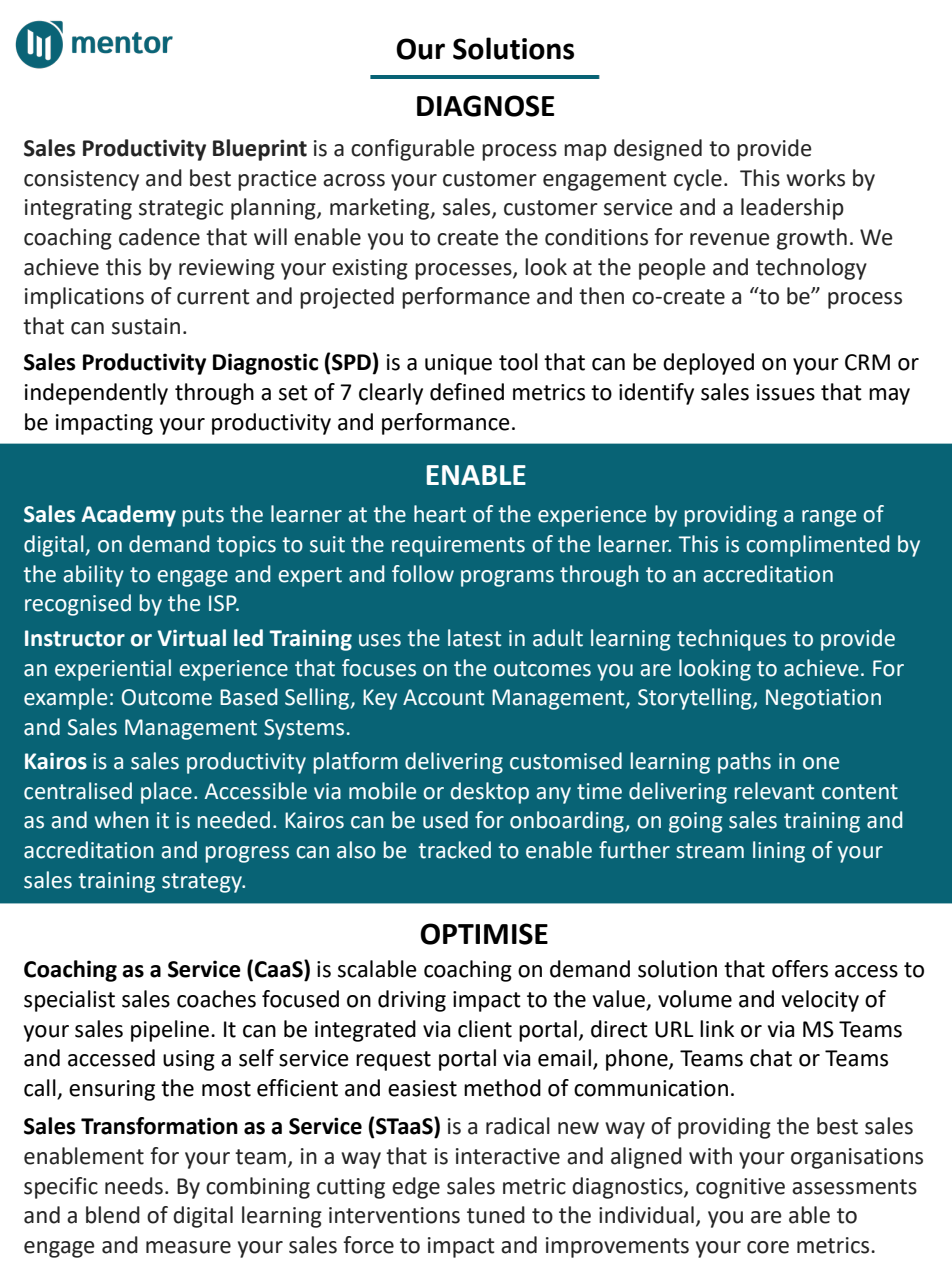 The image size is (952, 1270). Describe the element at coordinates (81, 180) in the image. I see `consistency` at that location.
